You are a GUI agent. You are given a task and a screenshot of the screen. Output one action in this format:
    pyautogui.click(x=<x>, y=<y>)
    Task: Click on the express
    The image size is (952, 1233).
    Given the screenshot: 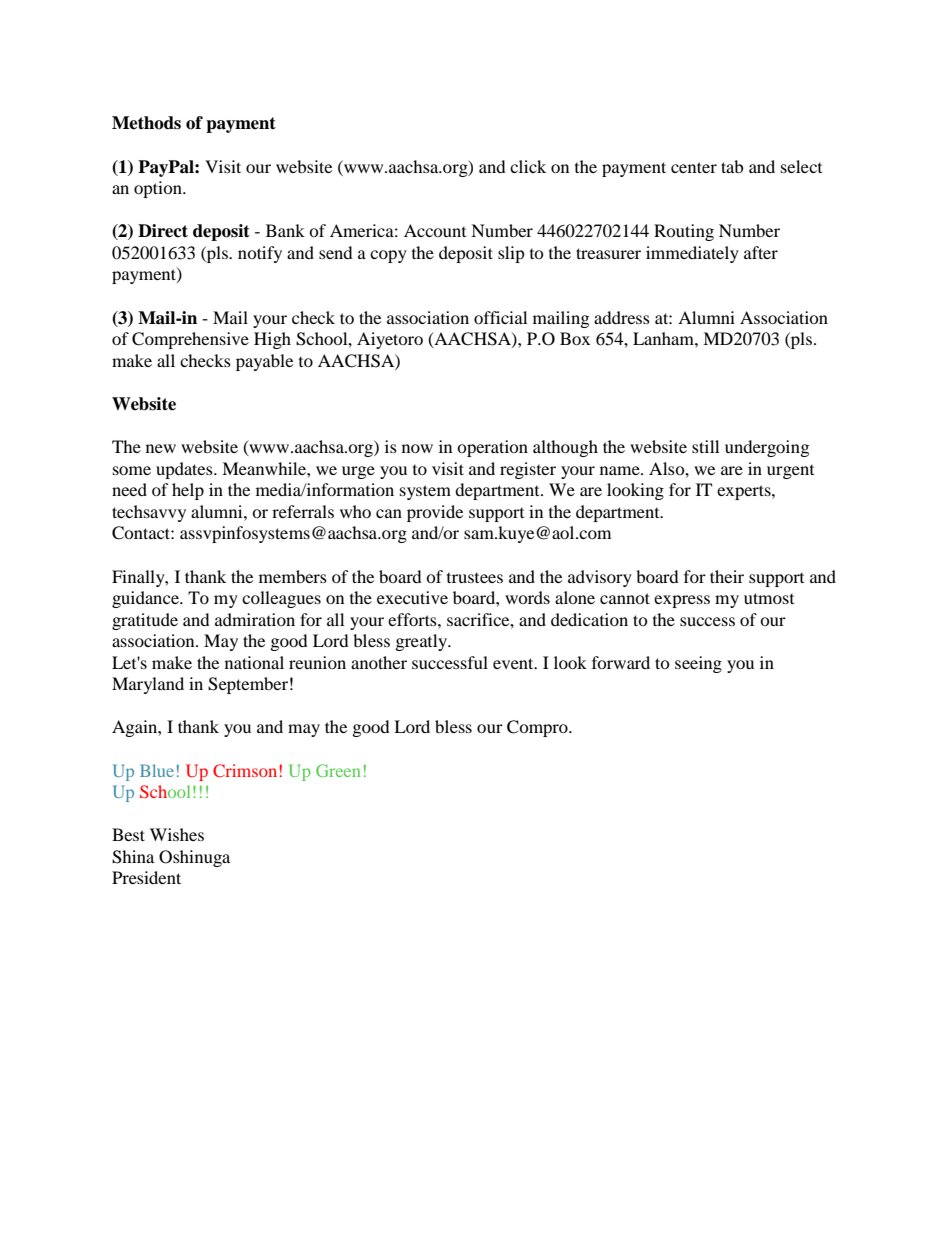 What is the action you would take?
    pyautogui.click(x=682, y=601)
